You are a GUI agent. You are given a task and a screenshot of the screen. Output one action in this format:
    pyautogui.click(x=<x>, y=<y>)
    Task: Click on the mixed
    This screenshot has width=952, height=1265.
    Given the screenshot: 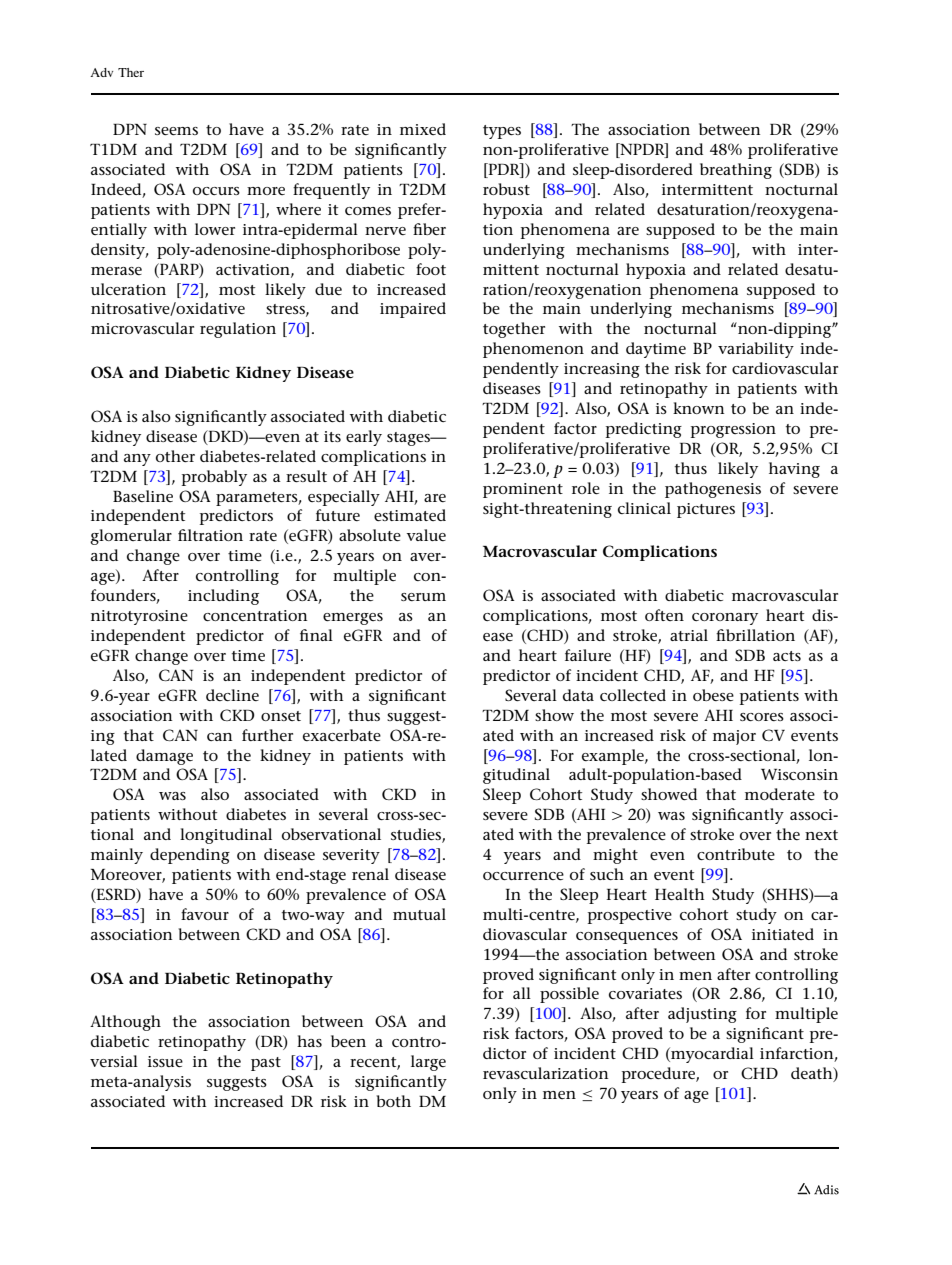 What is the action you would take?
    pyautogui.click(x=423, y=129)
